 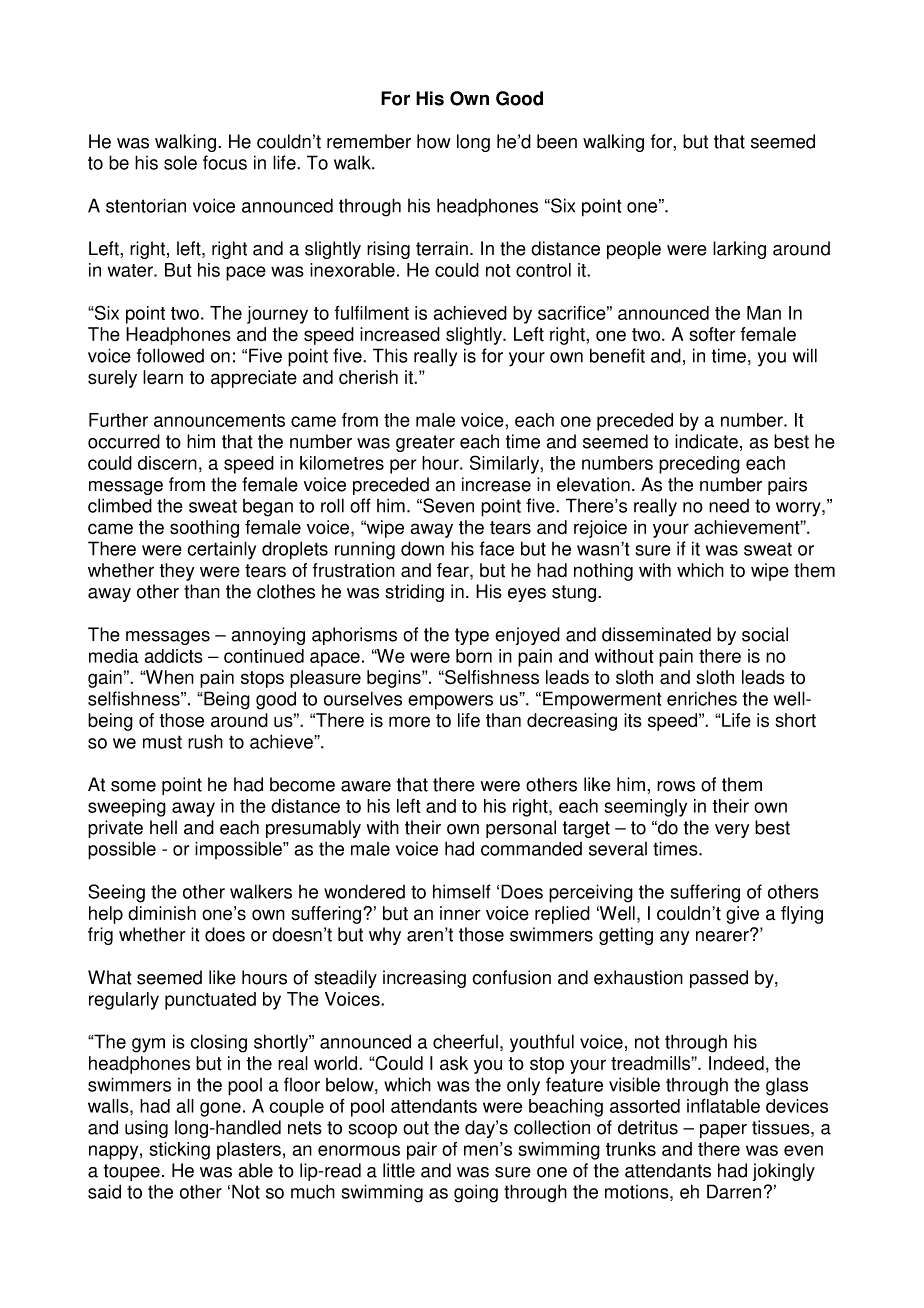 I want to click on addicts, so click(x=174, y=656).
